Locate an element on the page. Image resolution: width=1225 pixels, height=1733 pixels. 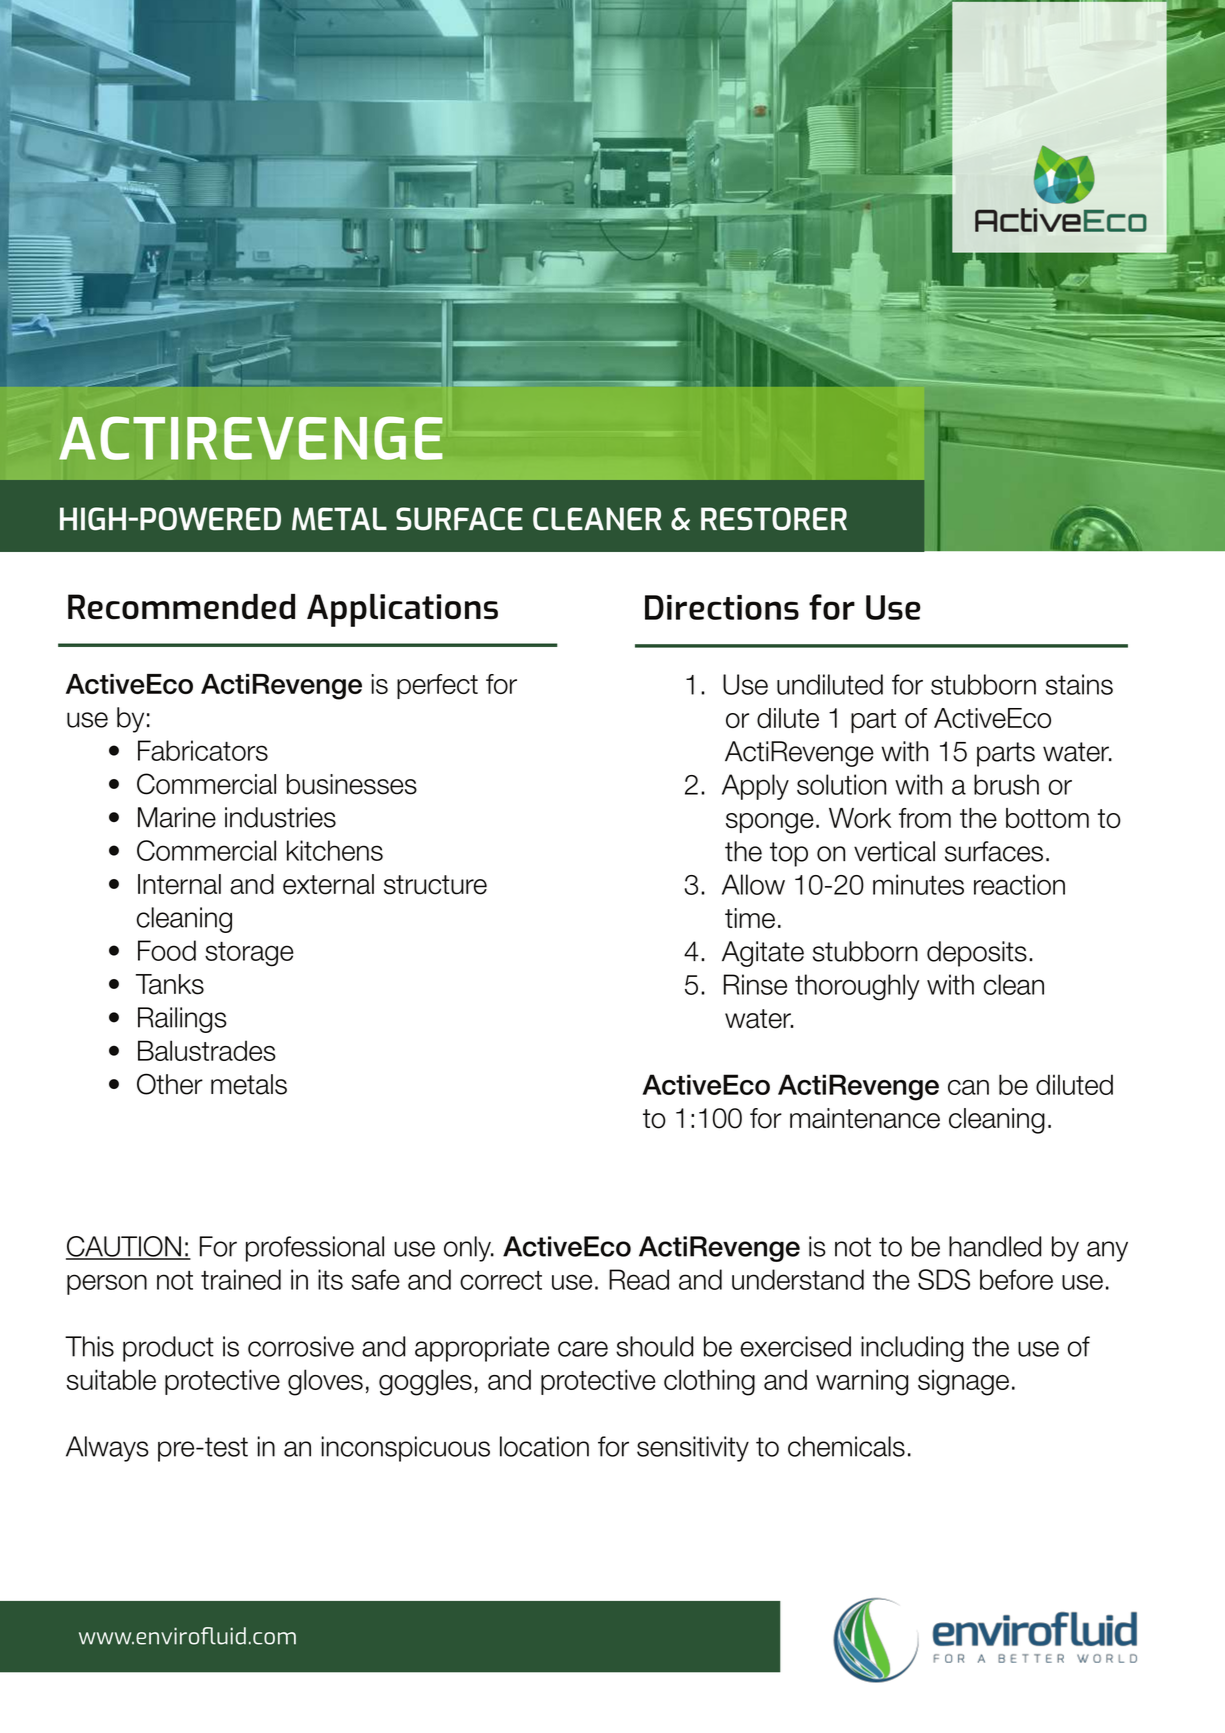
Always is located at coordinates (107, 1449).
